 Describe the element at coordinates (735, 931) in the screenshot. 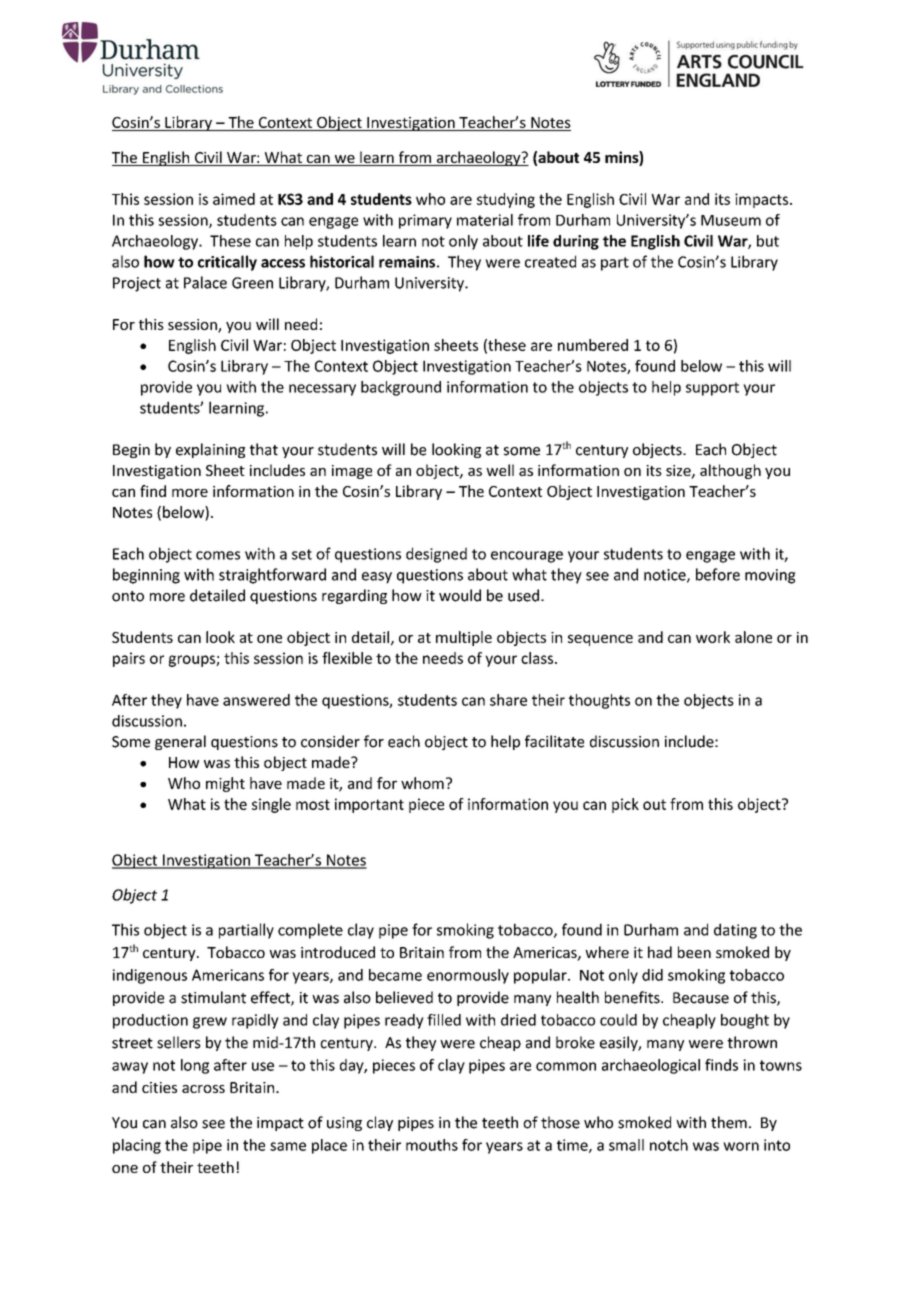

I see `dating` at that location.
